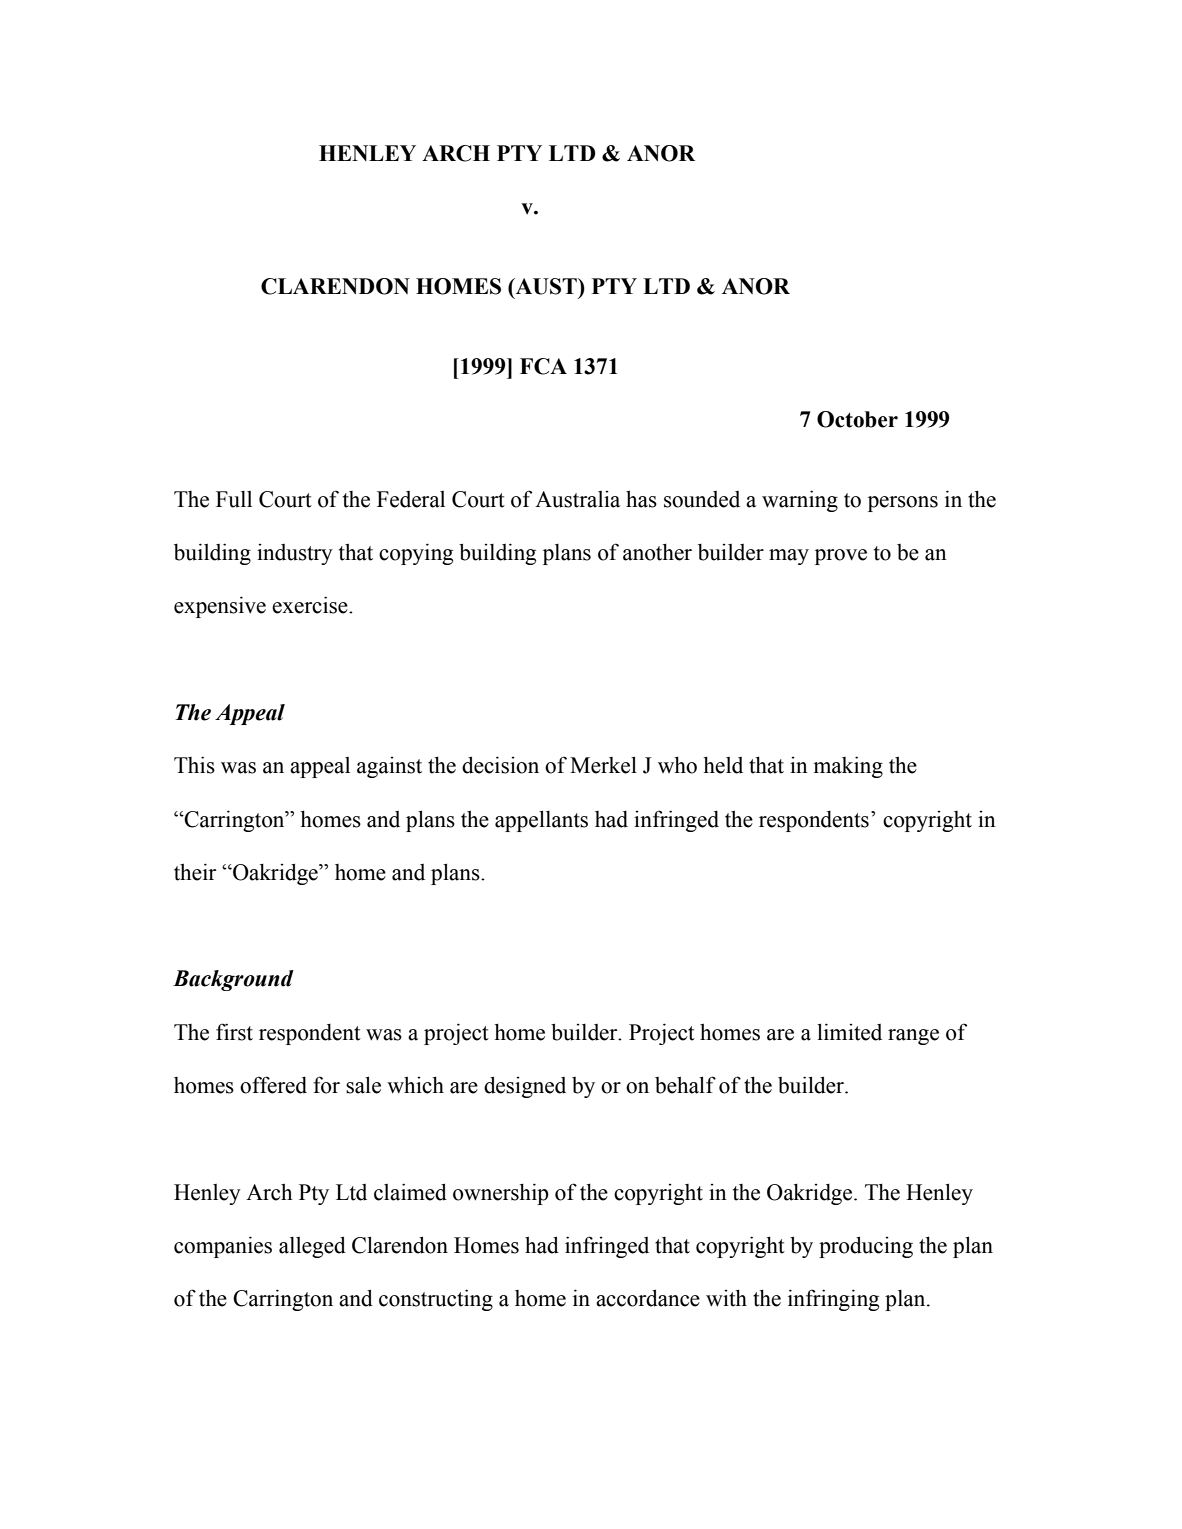  What do you see at coordinates (833, 1300) in the screenshot?
I see `infringing` at bounding box center [833, 1300].
